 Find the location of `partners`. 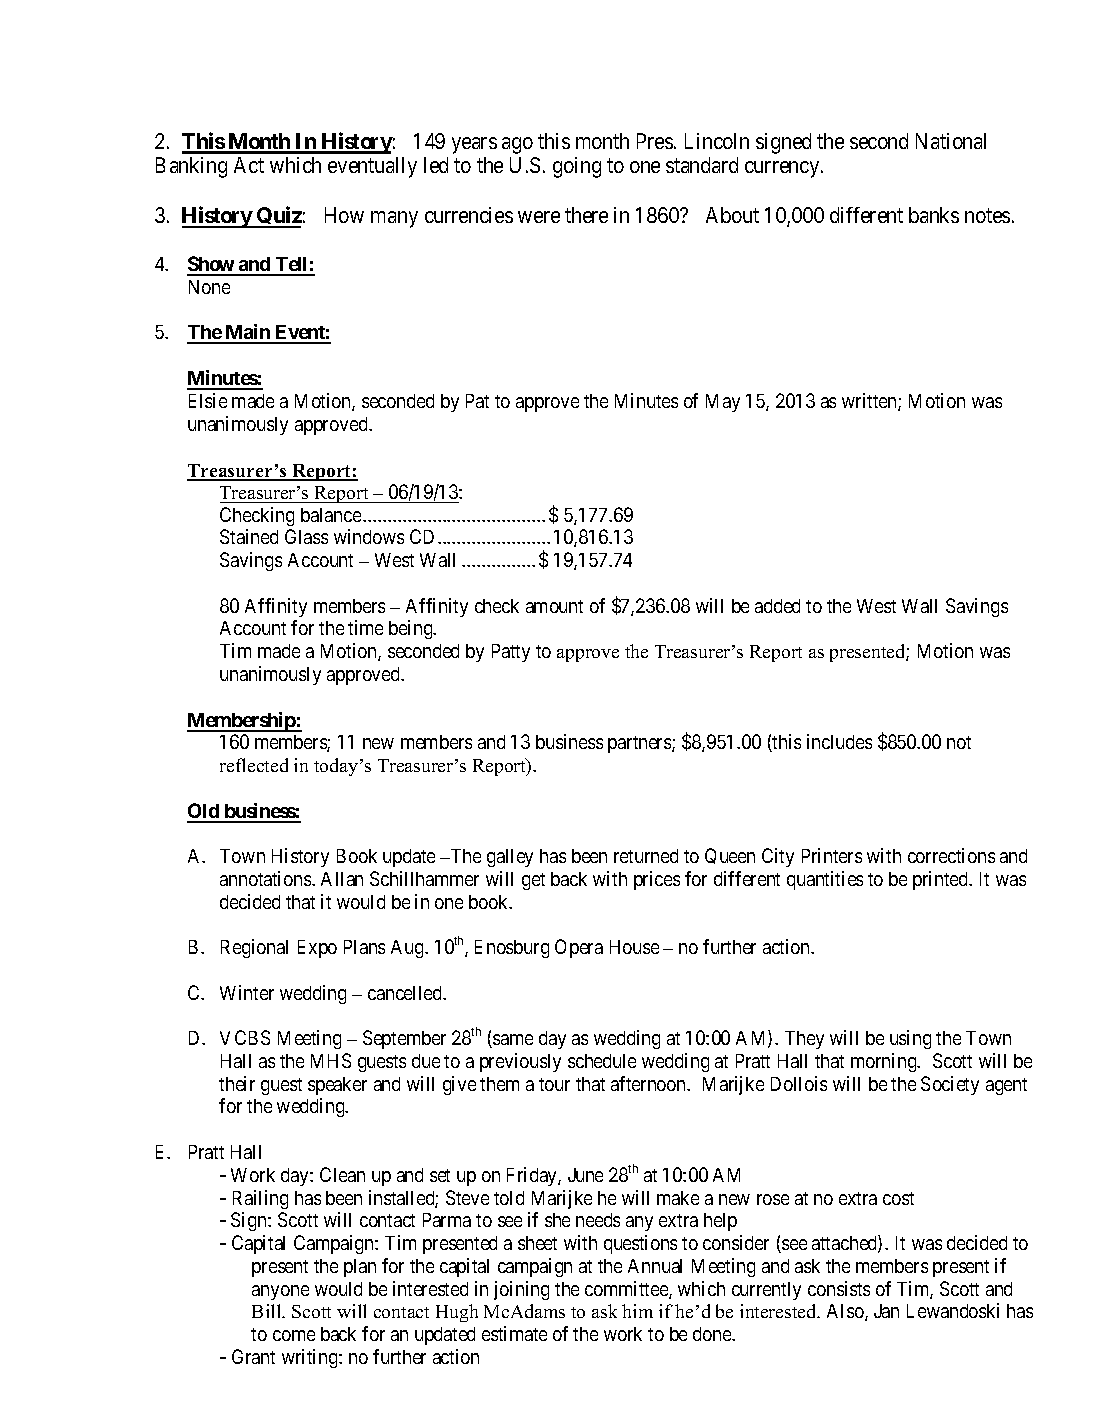

partners is located at coordinates (640, 744).
